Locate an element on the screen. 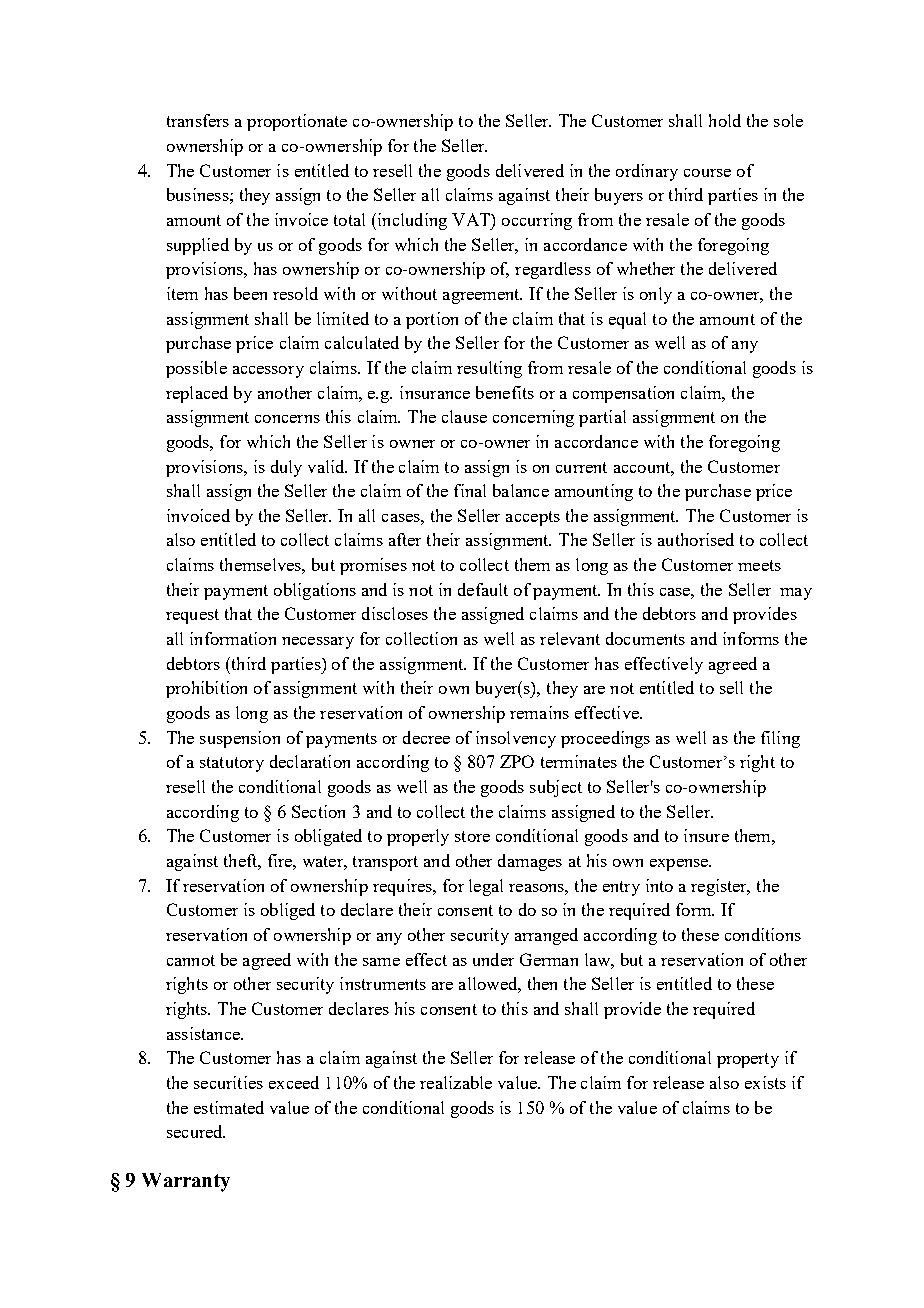 This screenshot has width=924, height=1308. estimated is located at coordinates (229, 1107).
